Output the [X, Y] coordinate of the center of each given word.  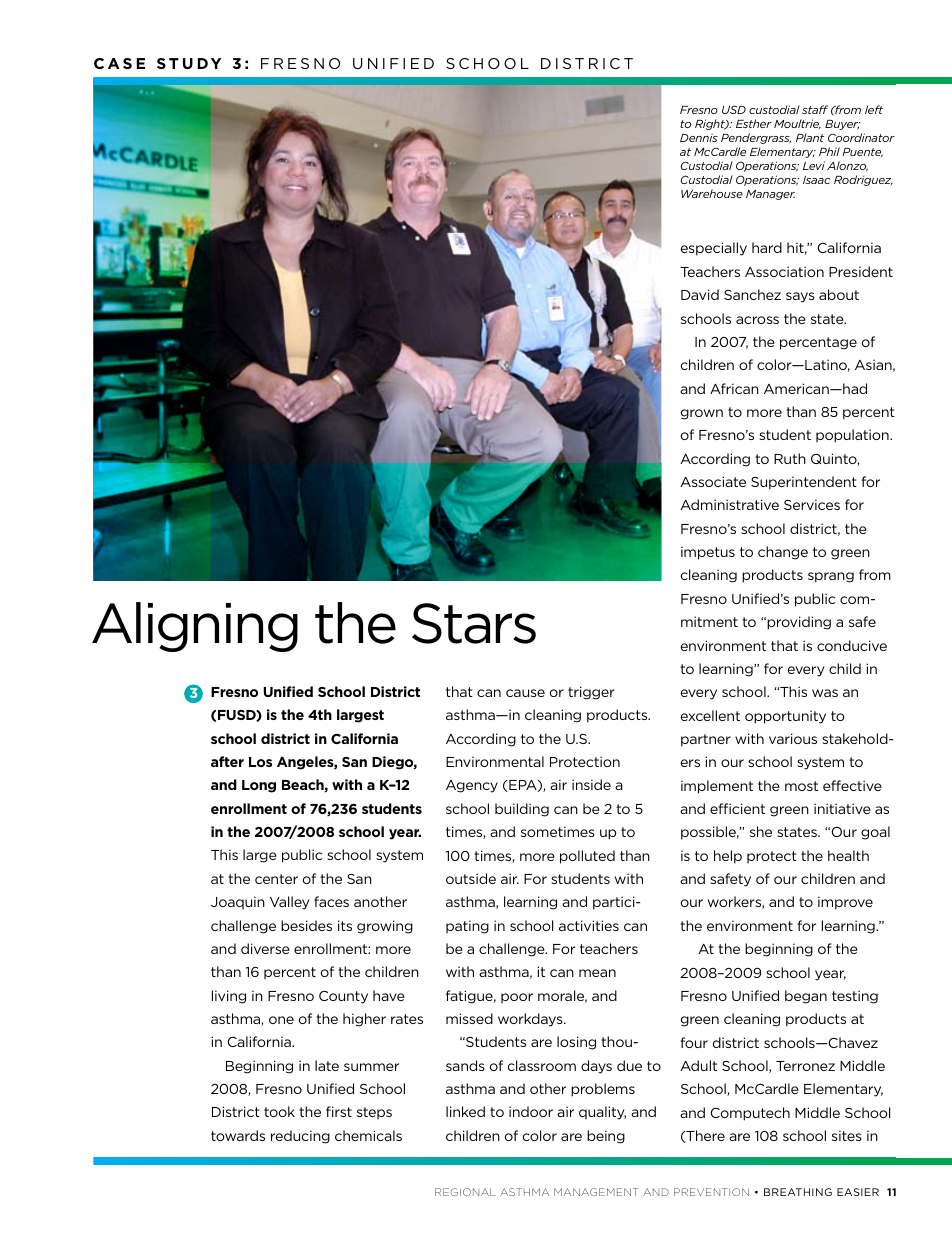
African [734, 388]
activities [589, 925]
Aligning [195, 627]
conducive [852, 645]
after [227, 761]
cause [525, 693]
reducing [300, 1137]
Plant [810, 137]
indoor [531, 1111]
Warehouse [712, 193]
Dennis [699, 137]
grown [702, 414]
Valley [289, 903]
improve [845, 903]
